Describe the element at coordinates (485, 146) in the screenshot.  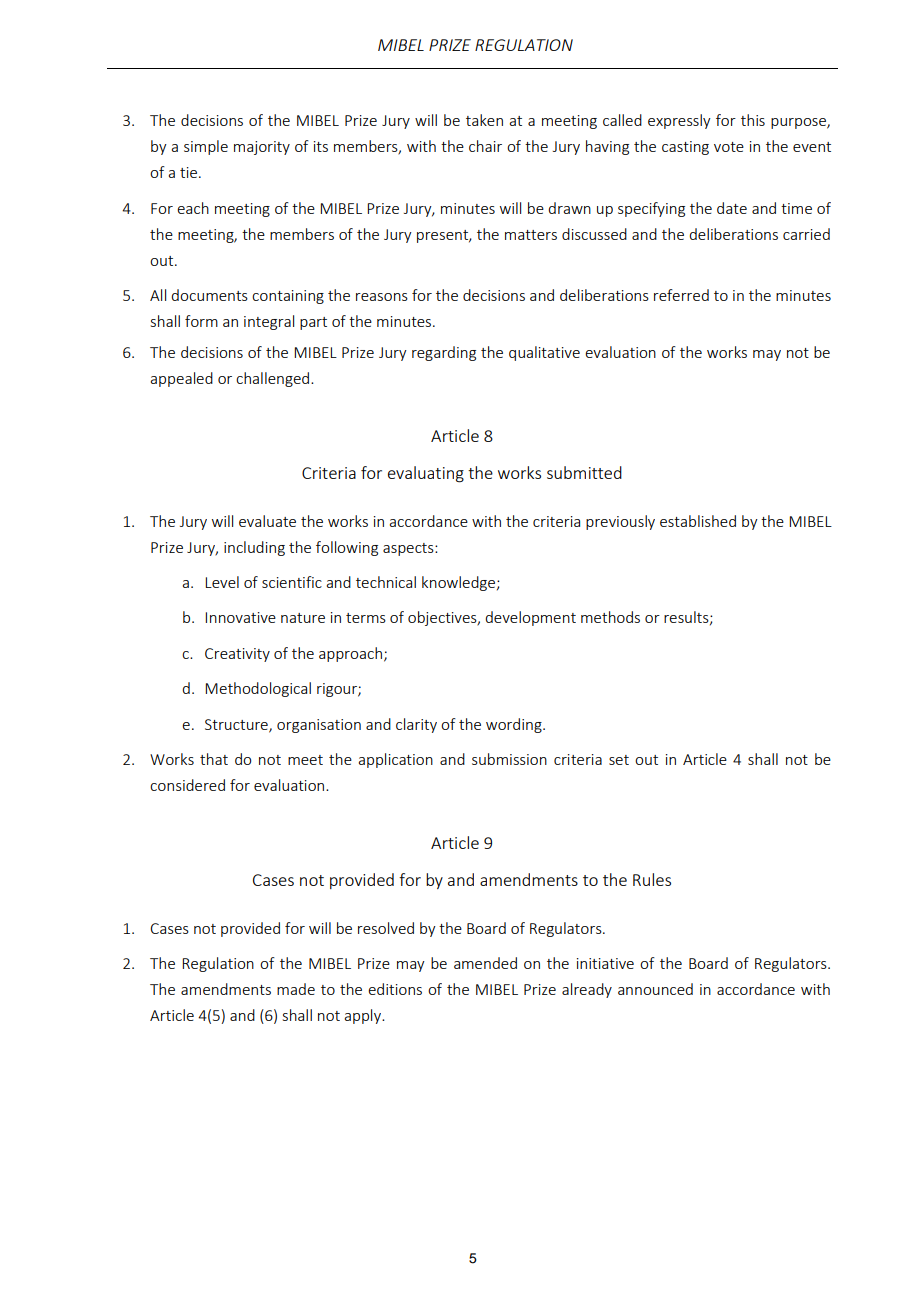
I see `chair` at that location.
